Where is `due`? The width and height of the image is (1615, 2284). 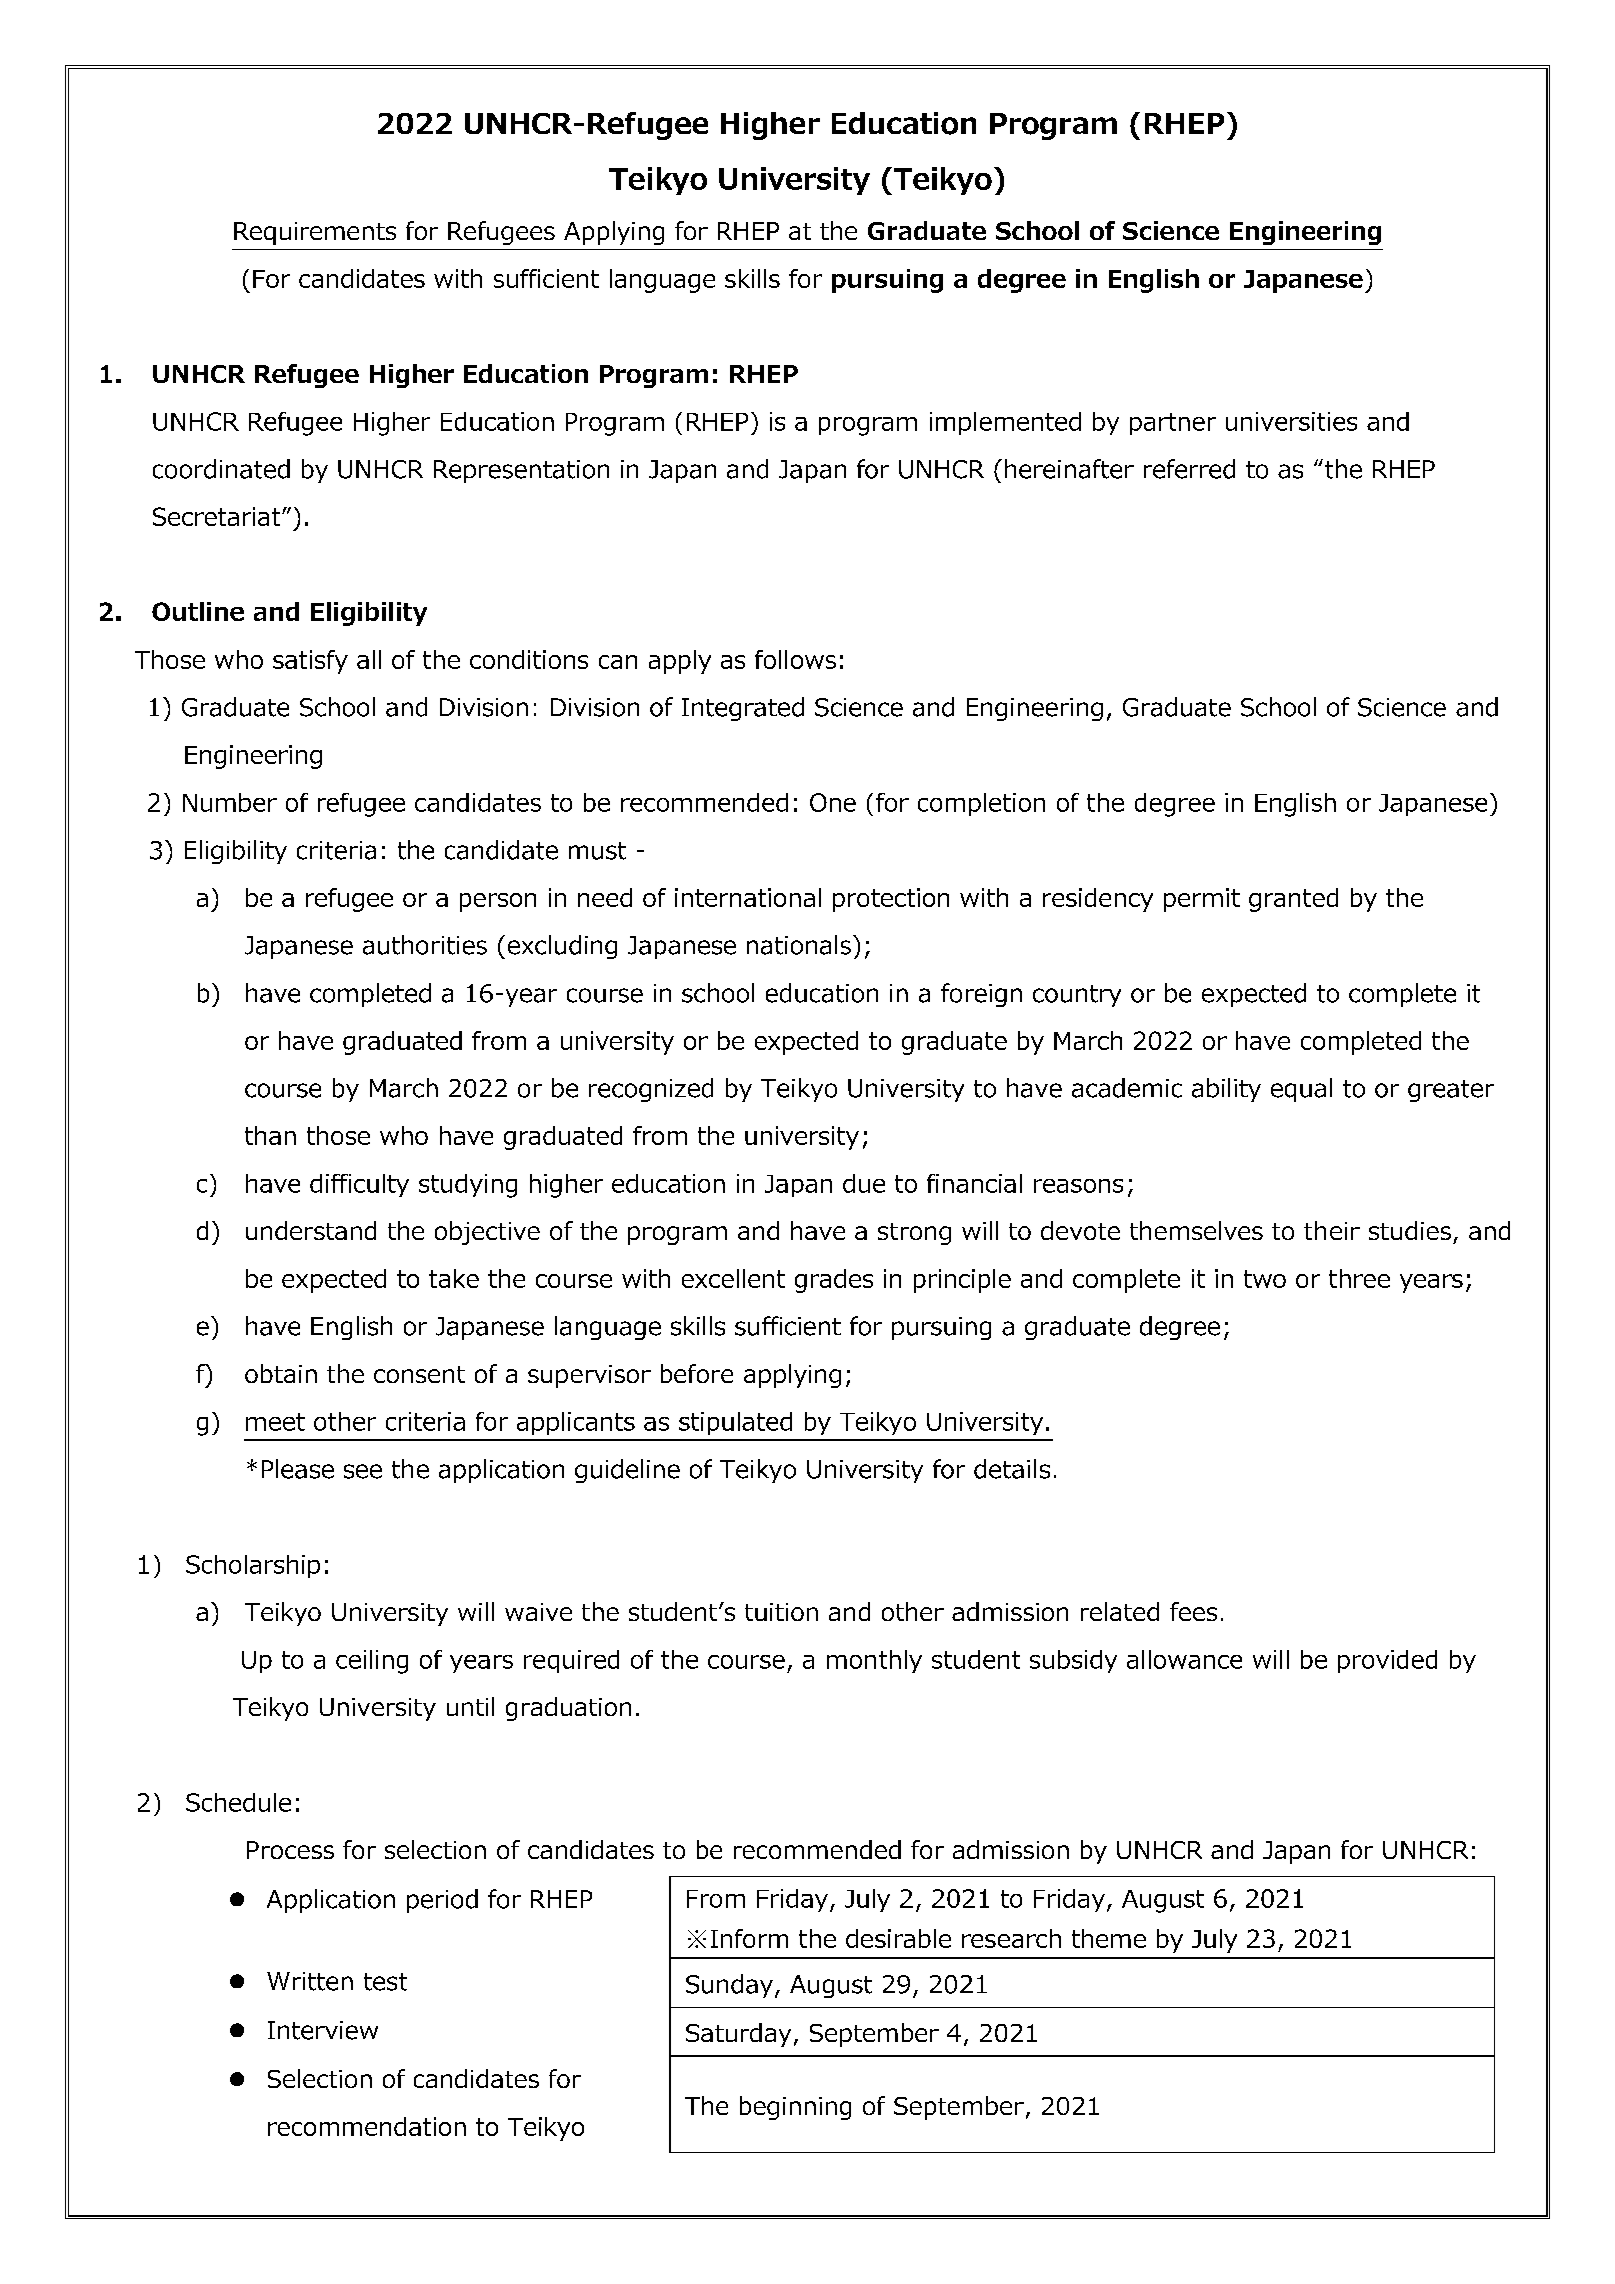
due is located at coordinates (864, 1183).
